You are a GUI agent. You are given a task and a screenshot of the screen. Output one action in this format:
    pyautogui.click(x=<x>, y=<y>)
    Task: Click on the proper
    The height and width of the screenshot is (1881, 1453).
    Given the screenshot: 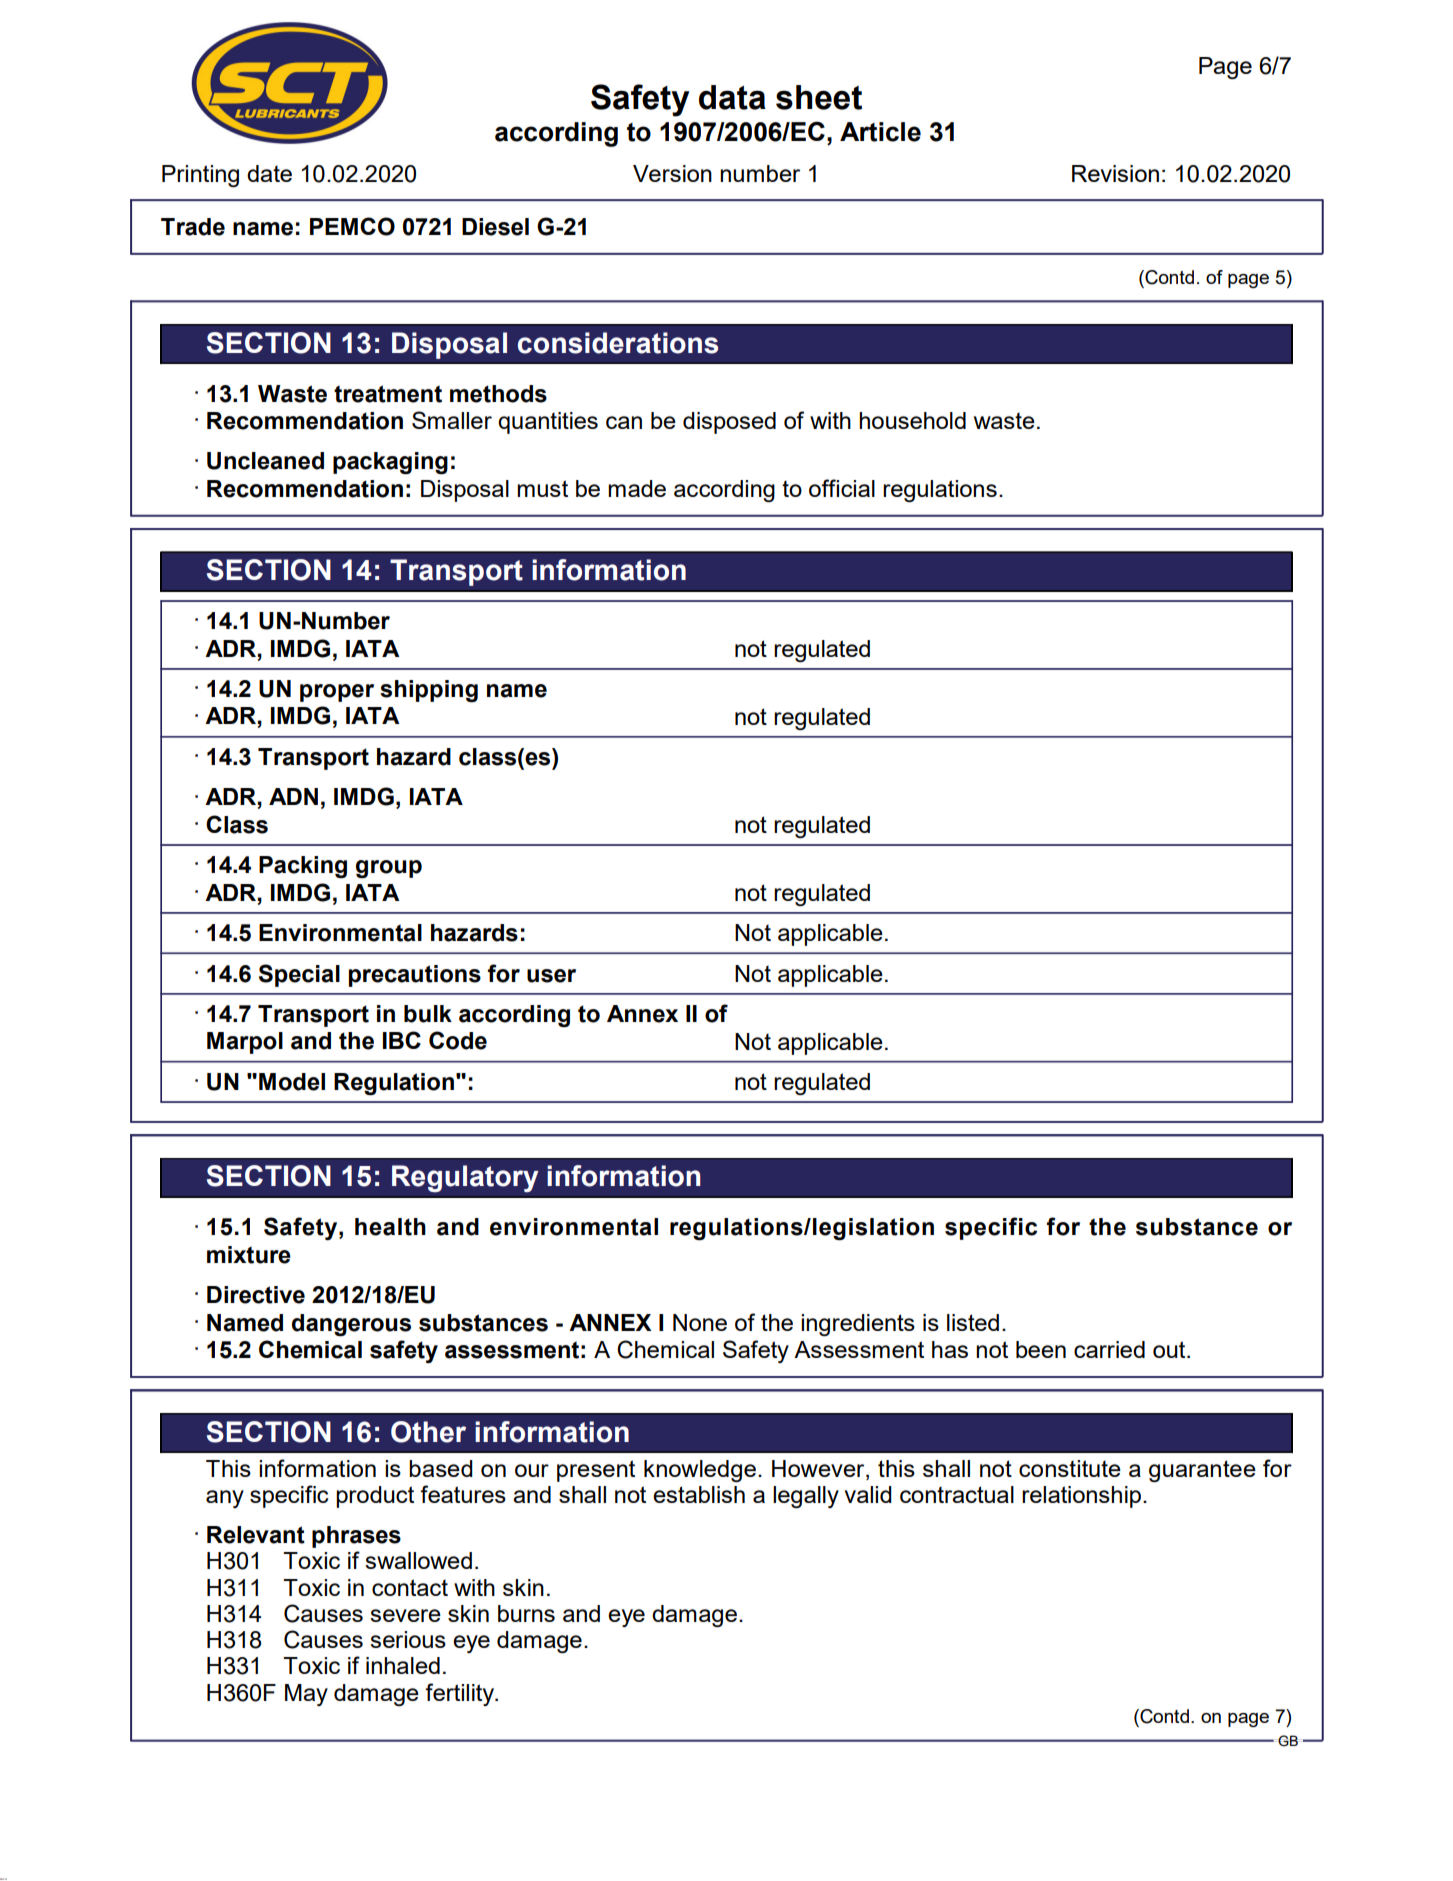 What is the action you would take?
    pyautogui.click(x=337, y=693)
